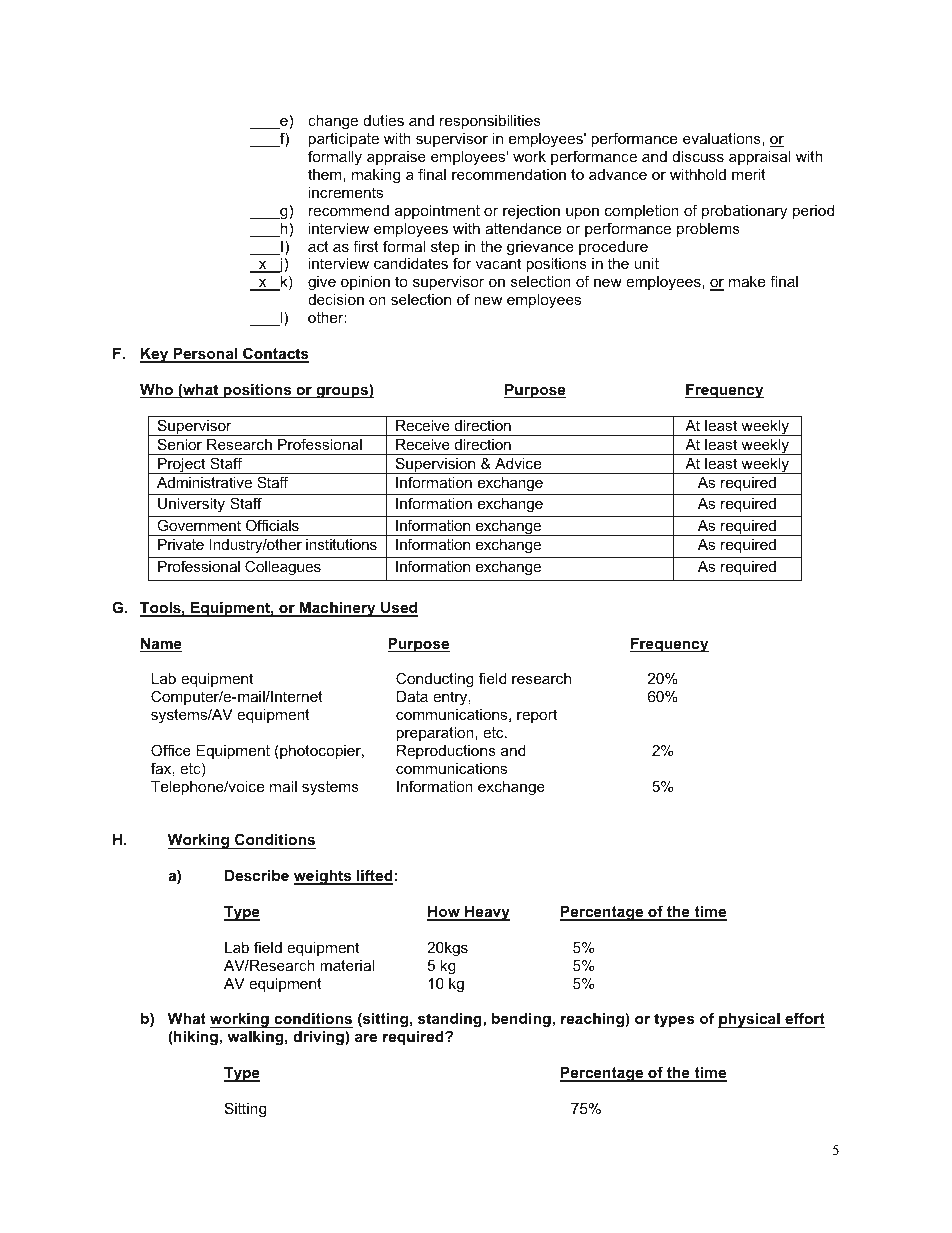 Image resolution: width=952 pixels, height=1233 pixels. What do you see at coordinates (537, 716) in the image?
I see `report` at bounding box center [537, 716].
